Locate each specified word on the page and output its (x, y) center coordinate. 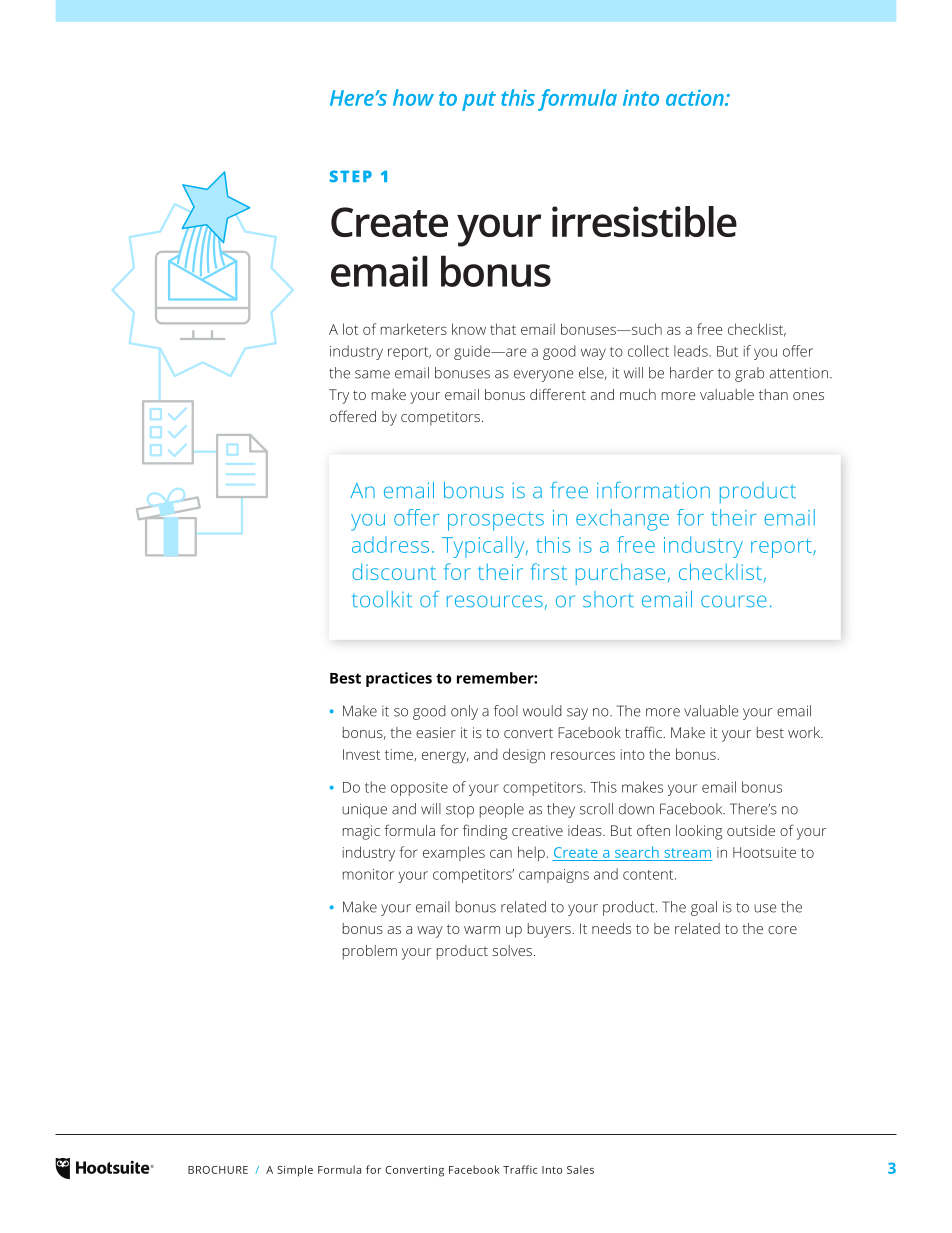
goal (704, 908)
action (696, 97)
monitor (368, 874)
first (549, 571)
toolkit (382, 599)
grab (749, 374)
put (479, 101)
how (413, 97)
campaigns (554, 876)
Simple (295, 1171)
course (734, 601)
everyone (543, 376)
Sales (580, 1169)
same (372, 374)
